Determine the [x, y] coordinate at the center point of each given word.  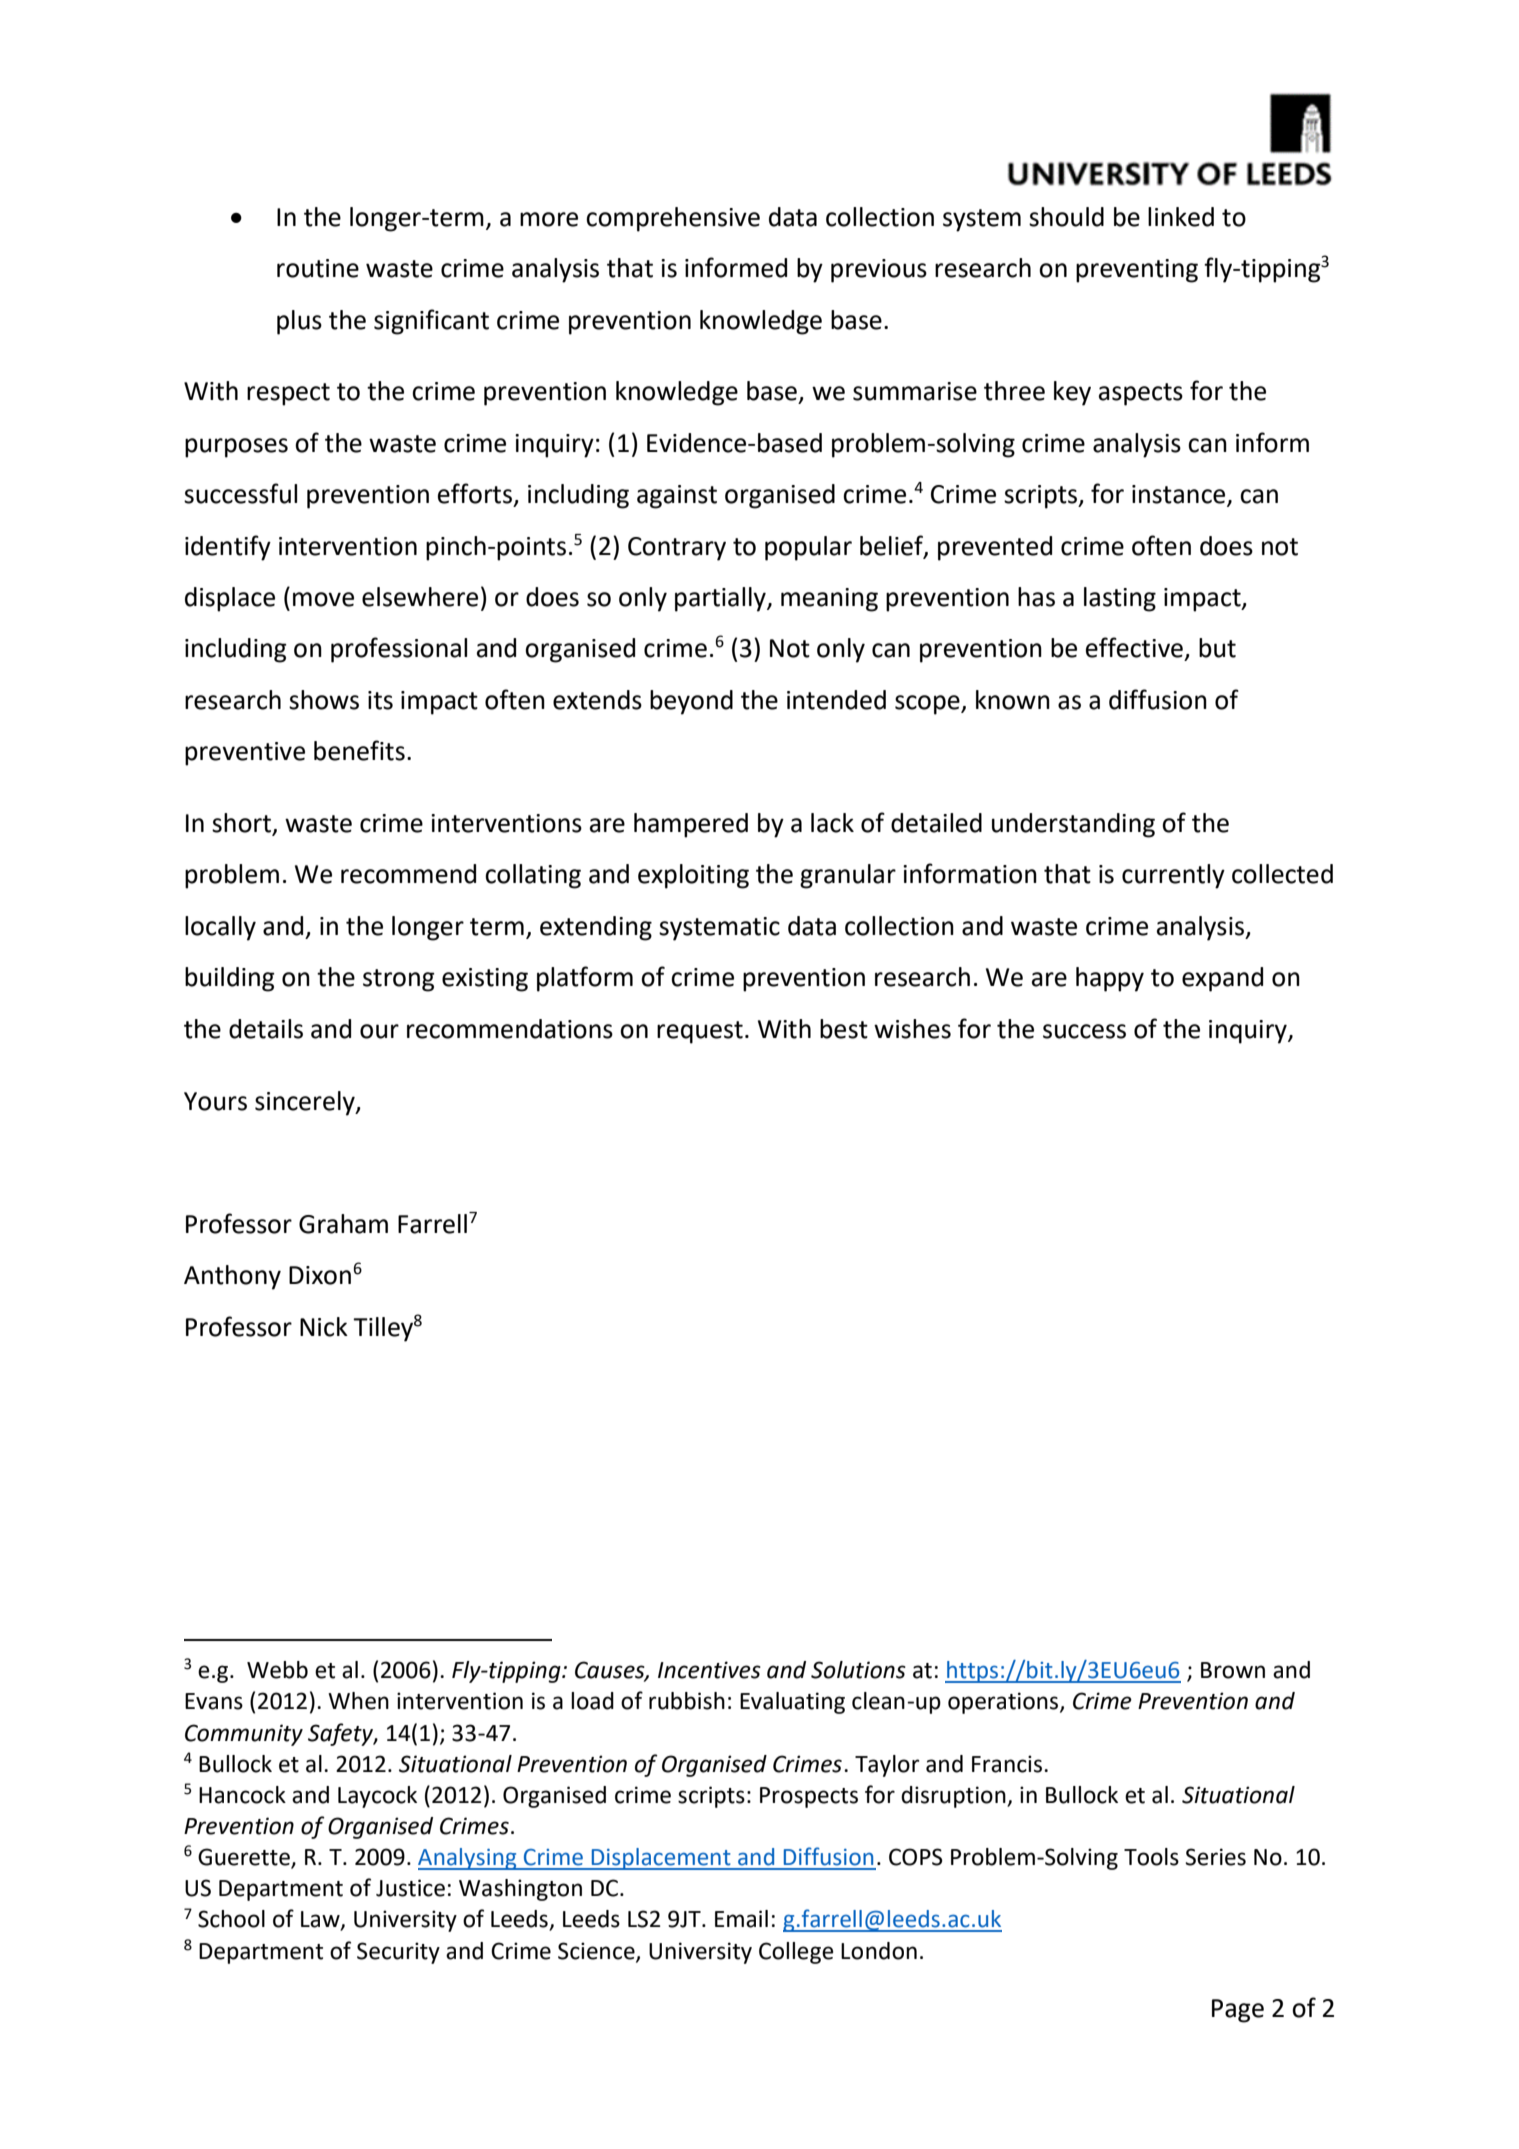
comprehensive [673, 219]
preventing [1137, 271]
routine [318, 268]
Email [741, 1919]
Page [1238, 2011]
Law [321, 1920]
